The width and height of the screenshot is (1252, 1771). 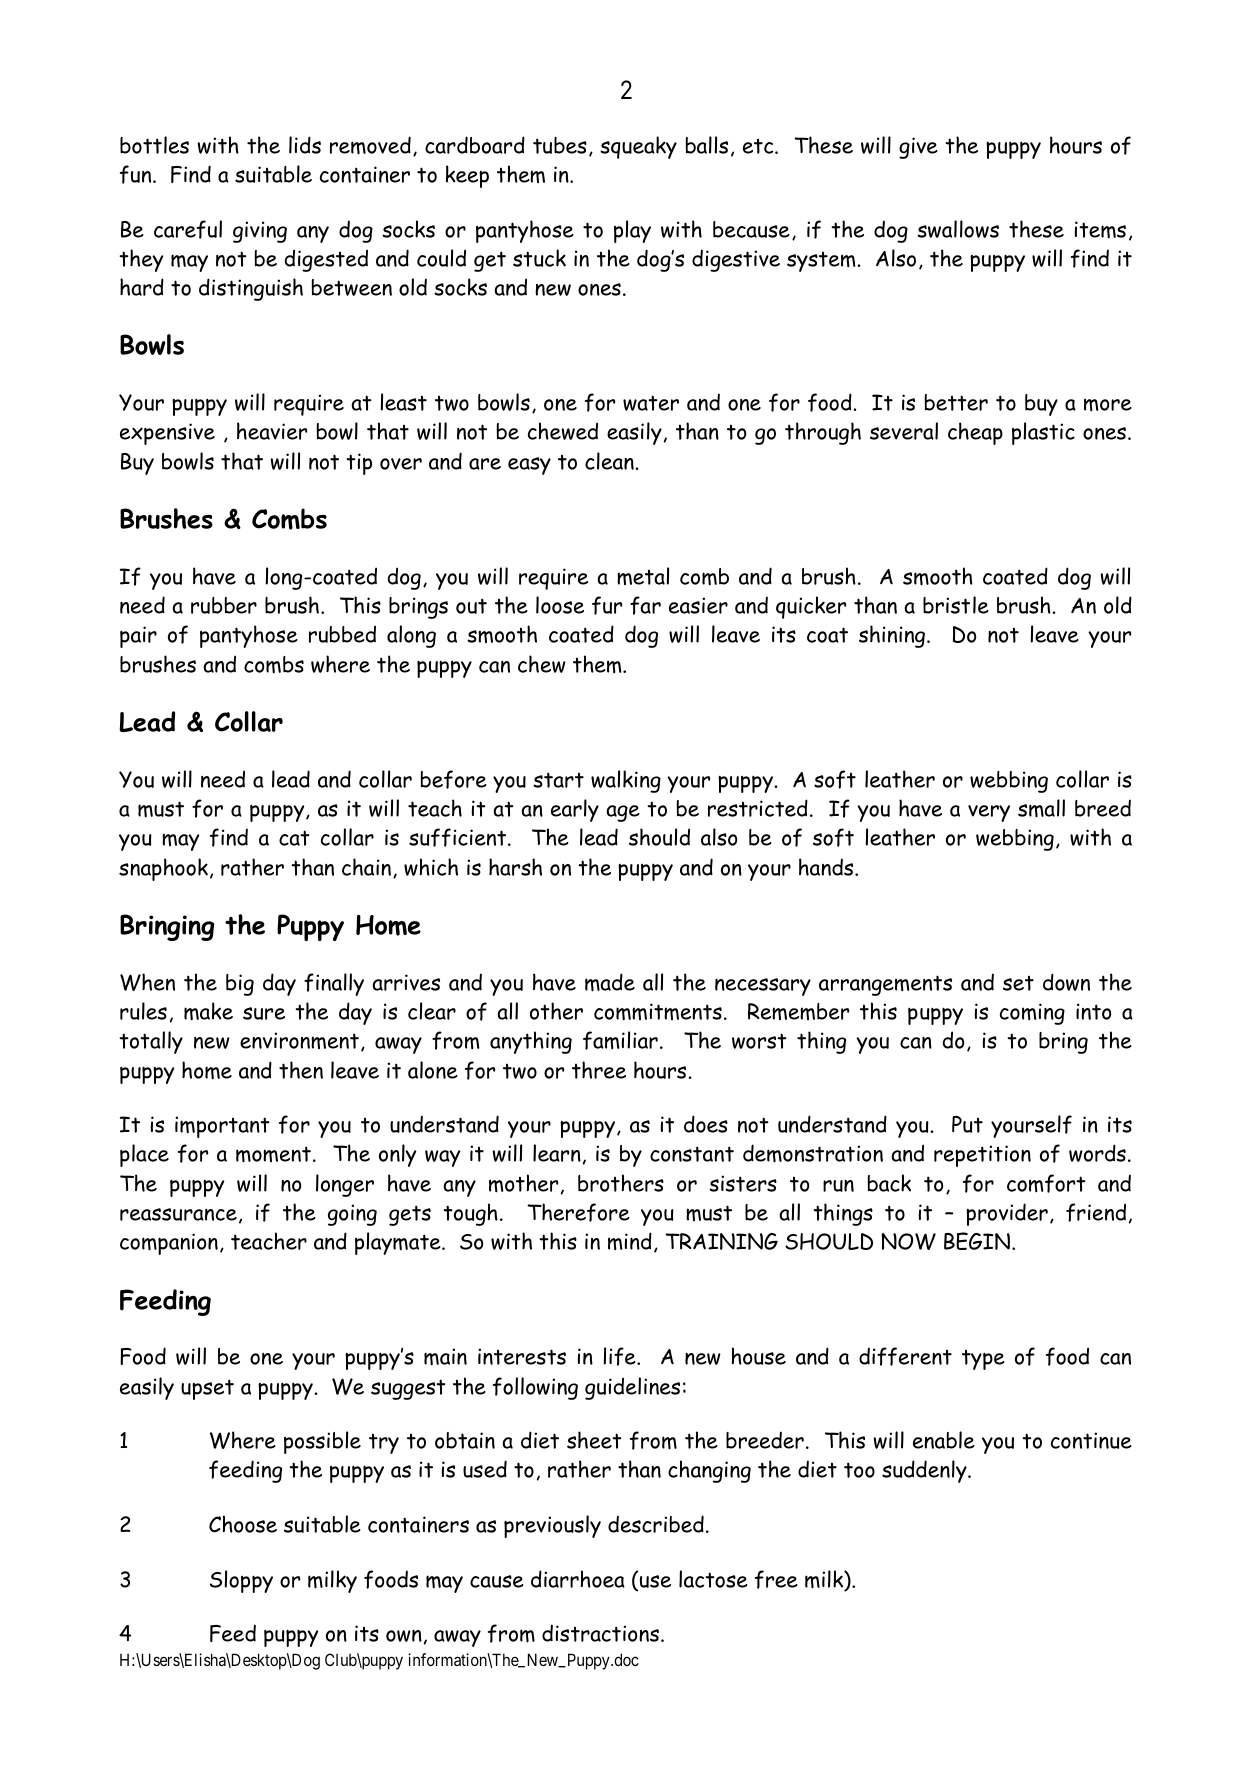 What do you see at coordinates (989, 813) in the screenshot?
I see `very` at bounding box center [989, 813].
